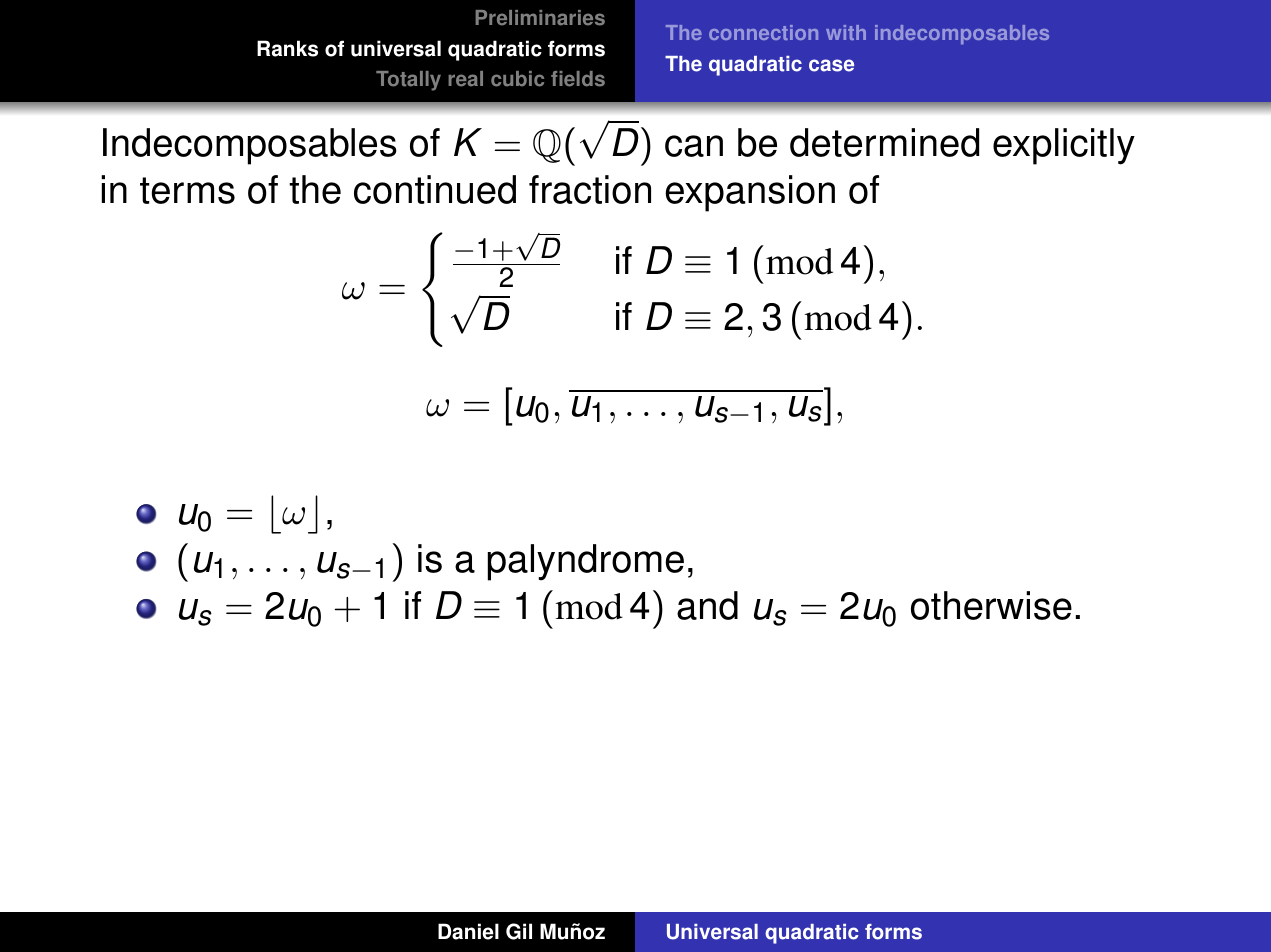 This screenshot has width=1271, height=952. I want to click on Ranks, so click(287, 48).
